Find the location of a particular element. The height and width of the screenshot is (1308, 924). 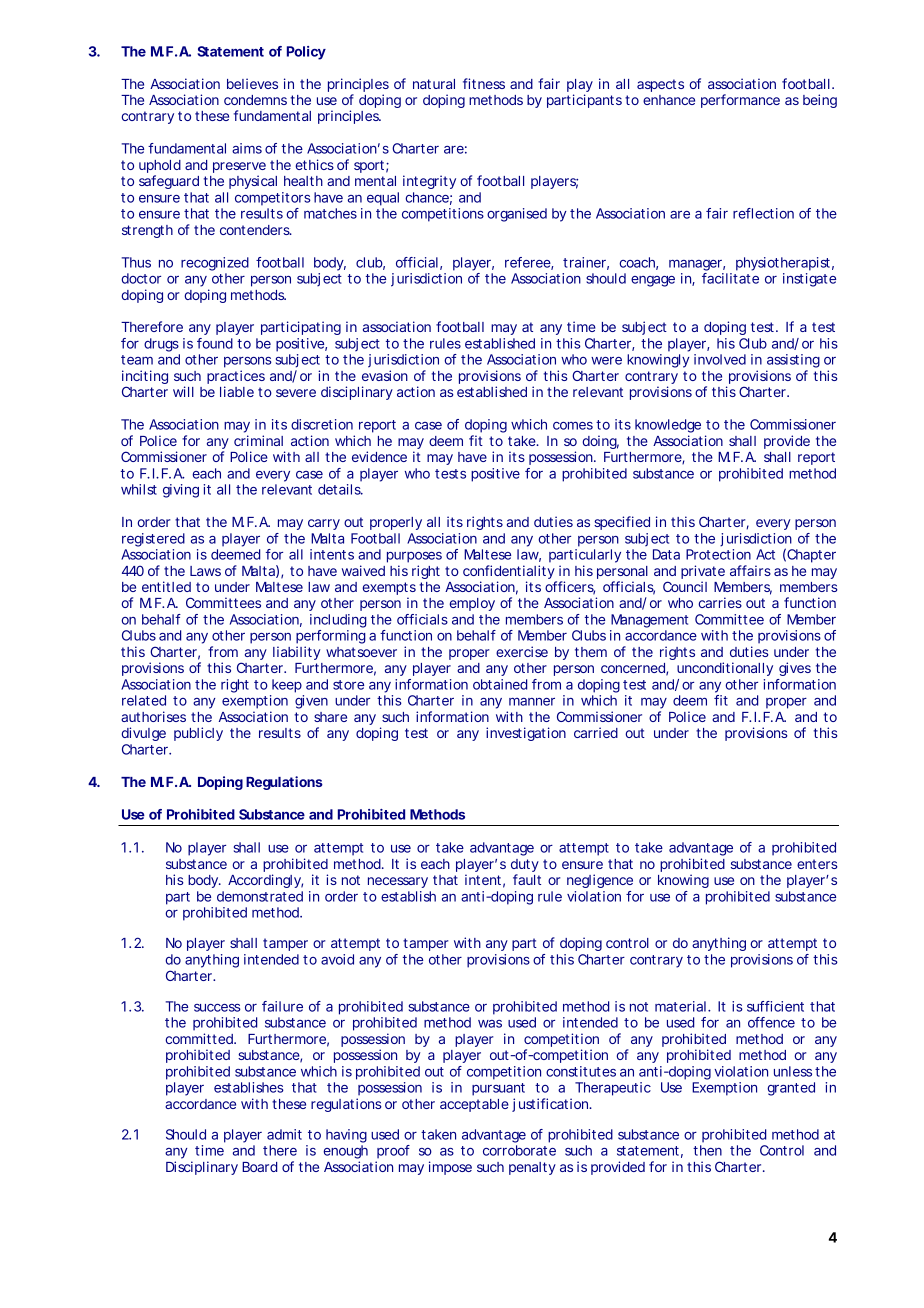

acceptable is located at coordinates (474, 1105).
